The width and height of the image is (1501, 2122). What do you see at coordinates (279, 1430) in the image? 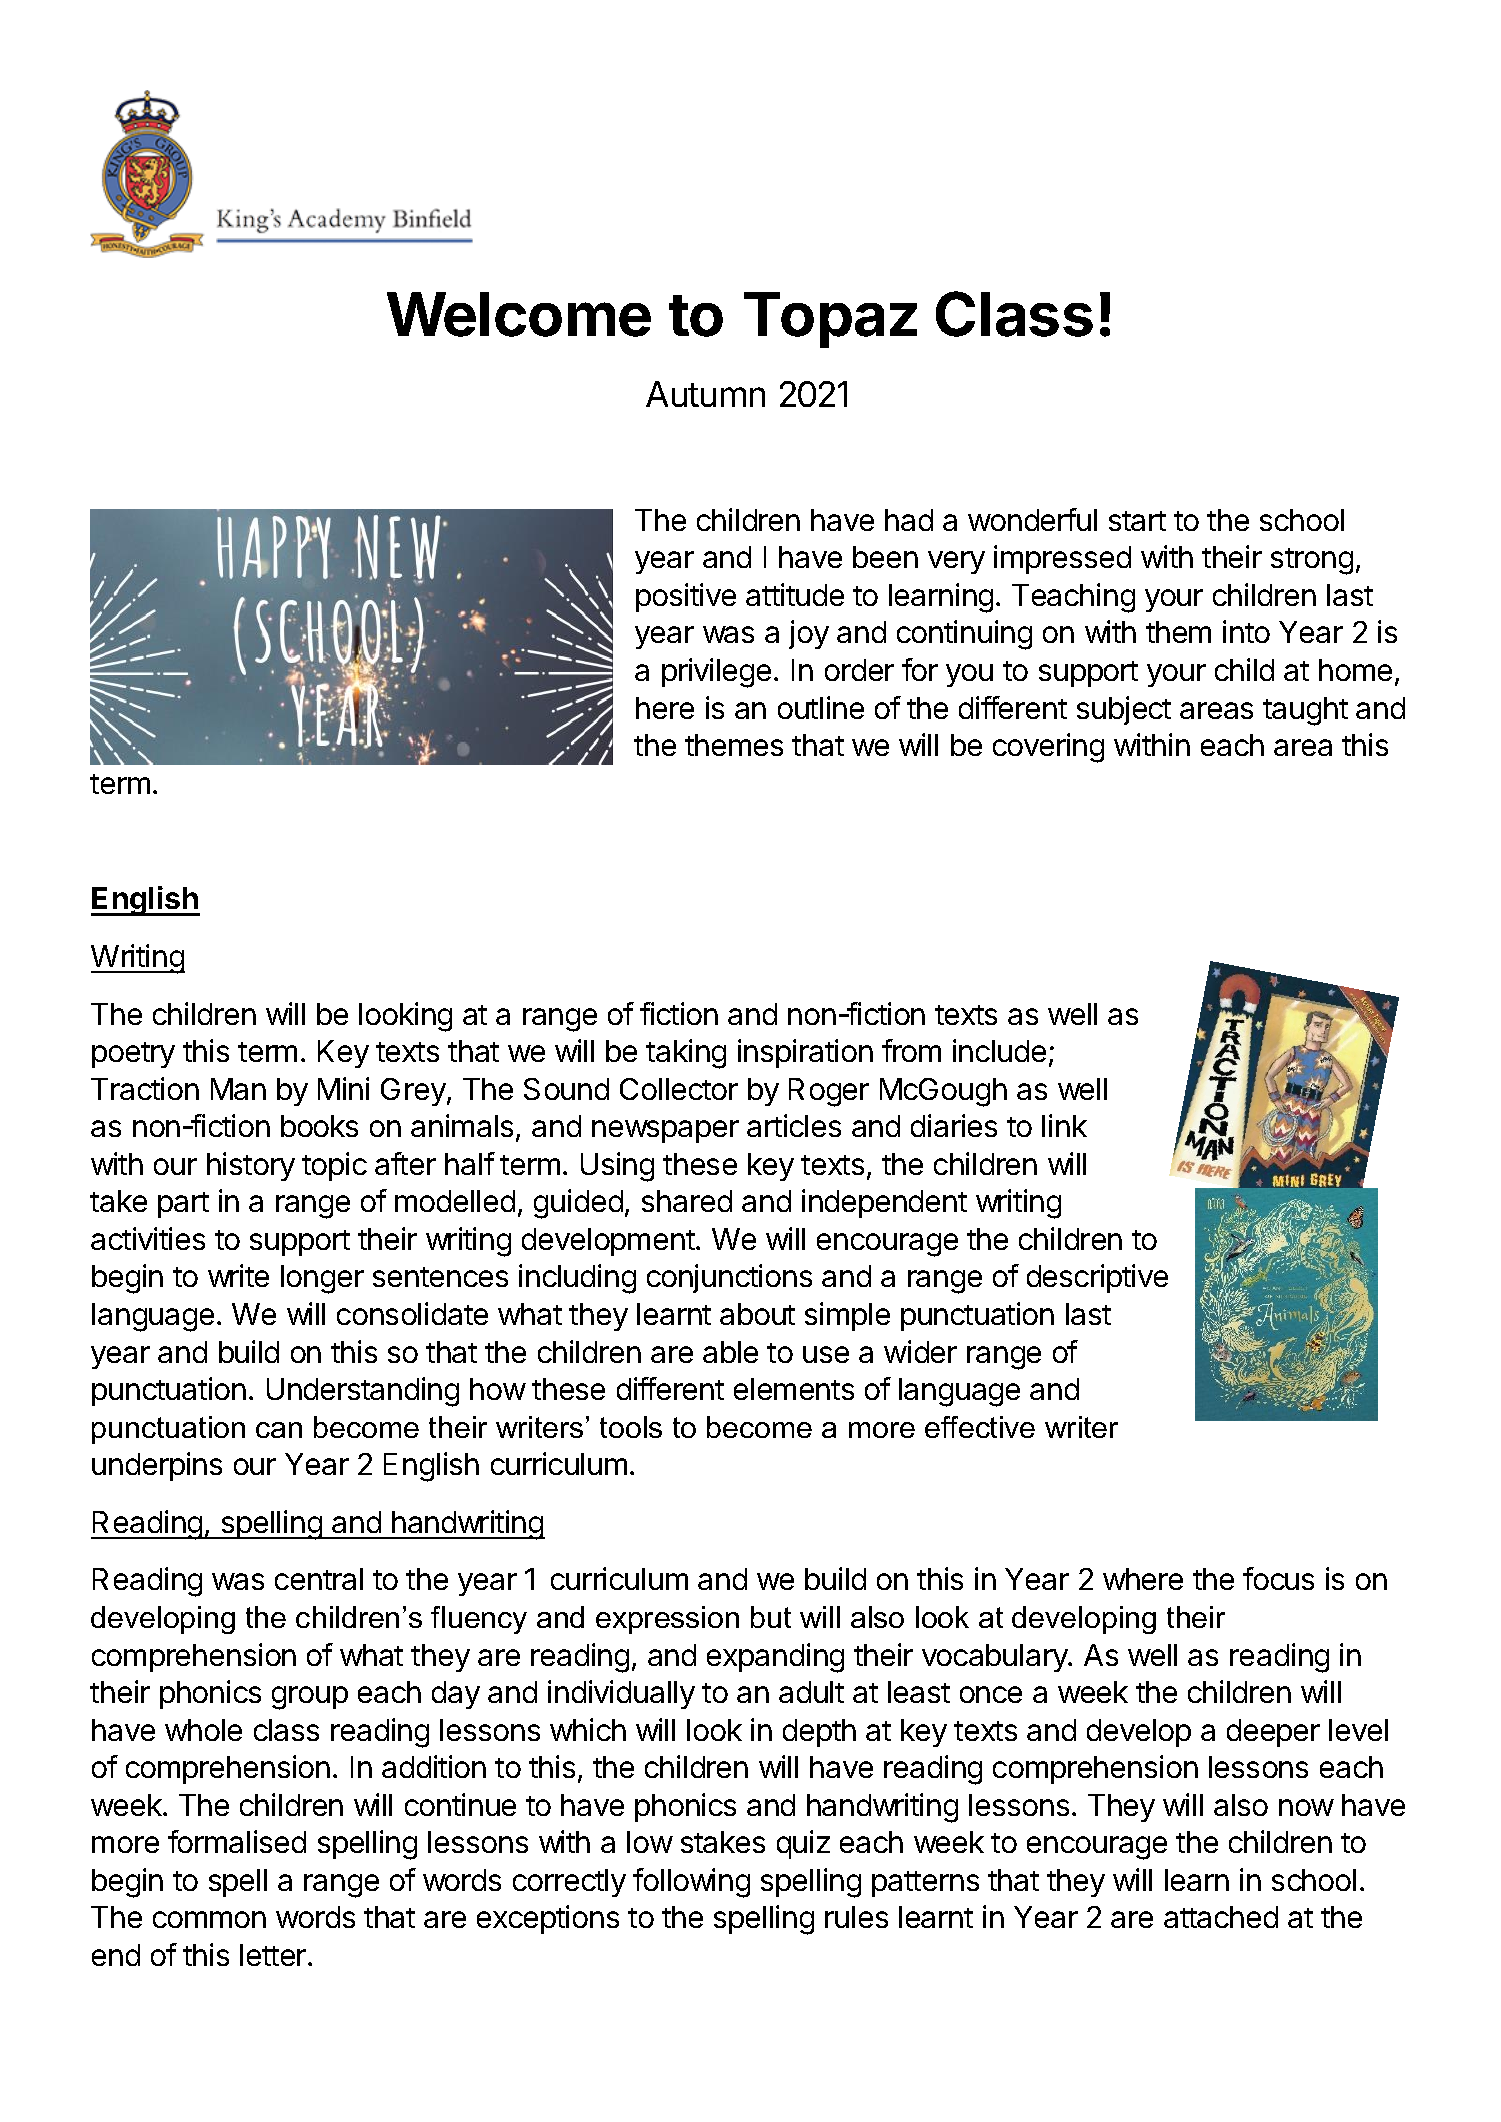
I see `can` at bounding box center [279, 1430].
